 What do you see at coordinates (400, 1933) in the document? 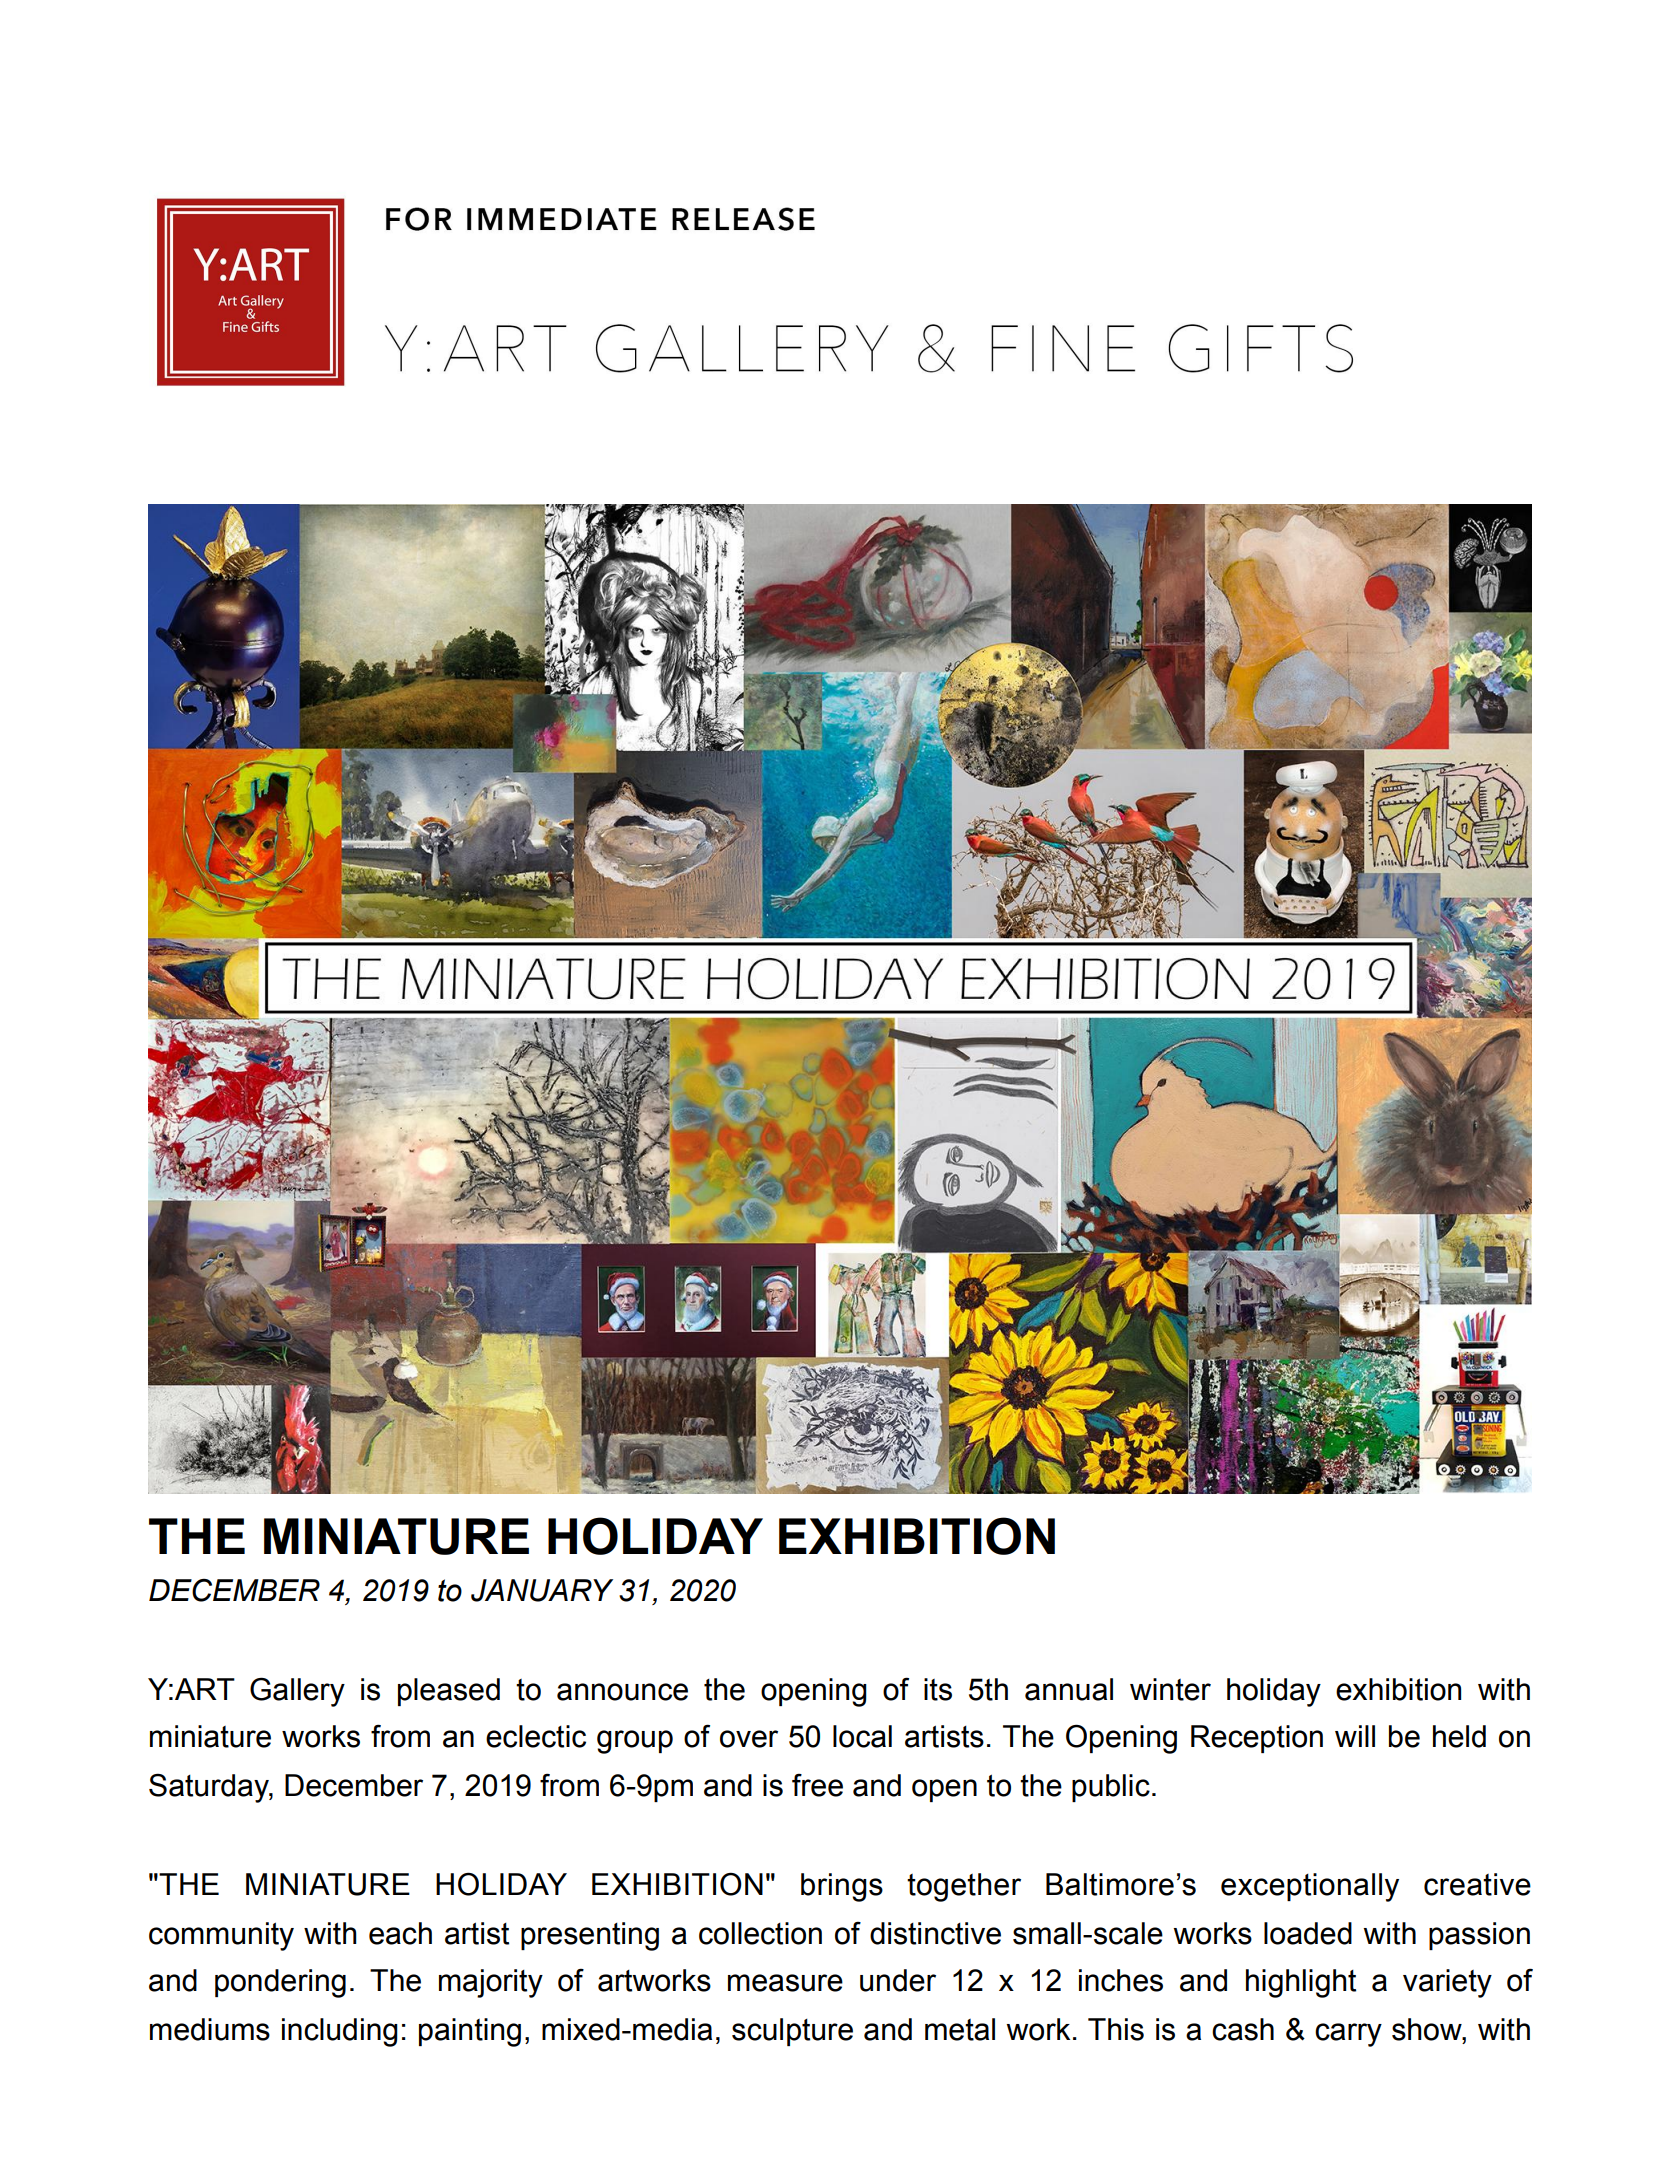
I see `each` at bounding box center [400, 1933].
